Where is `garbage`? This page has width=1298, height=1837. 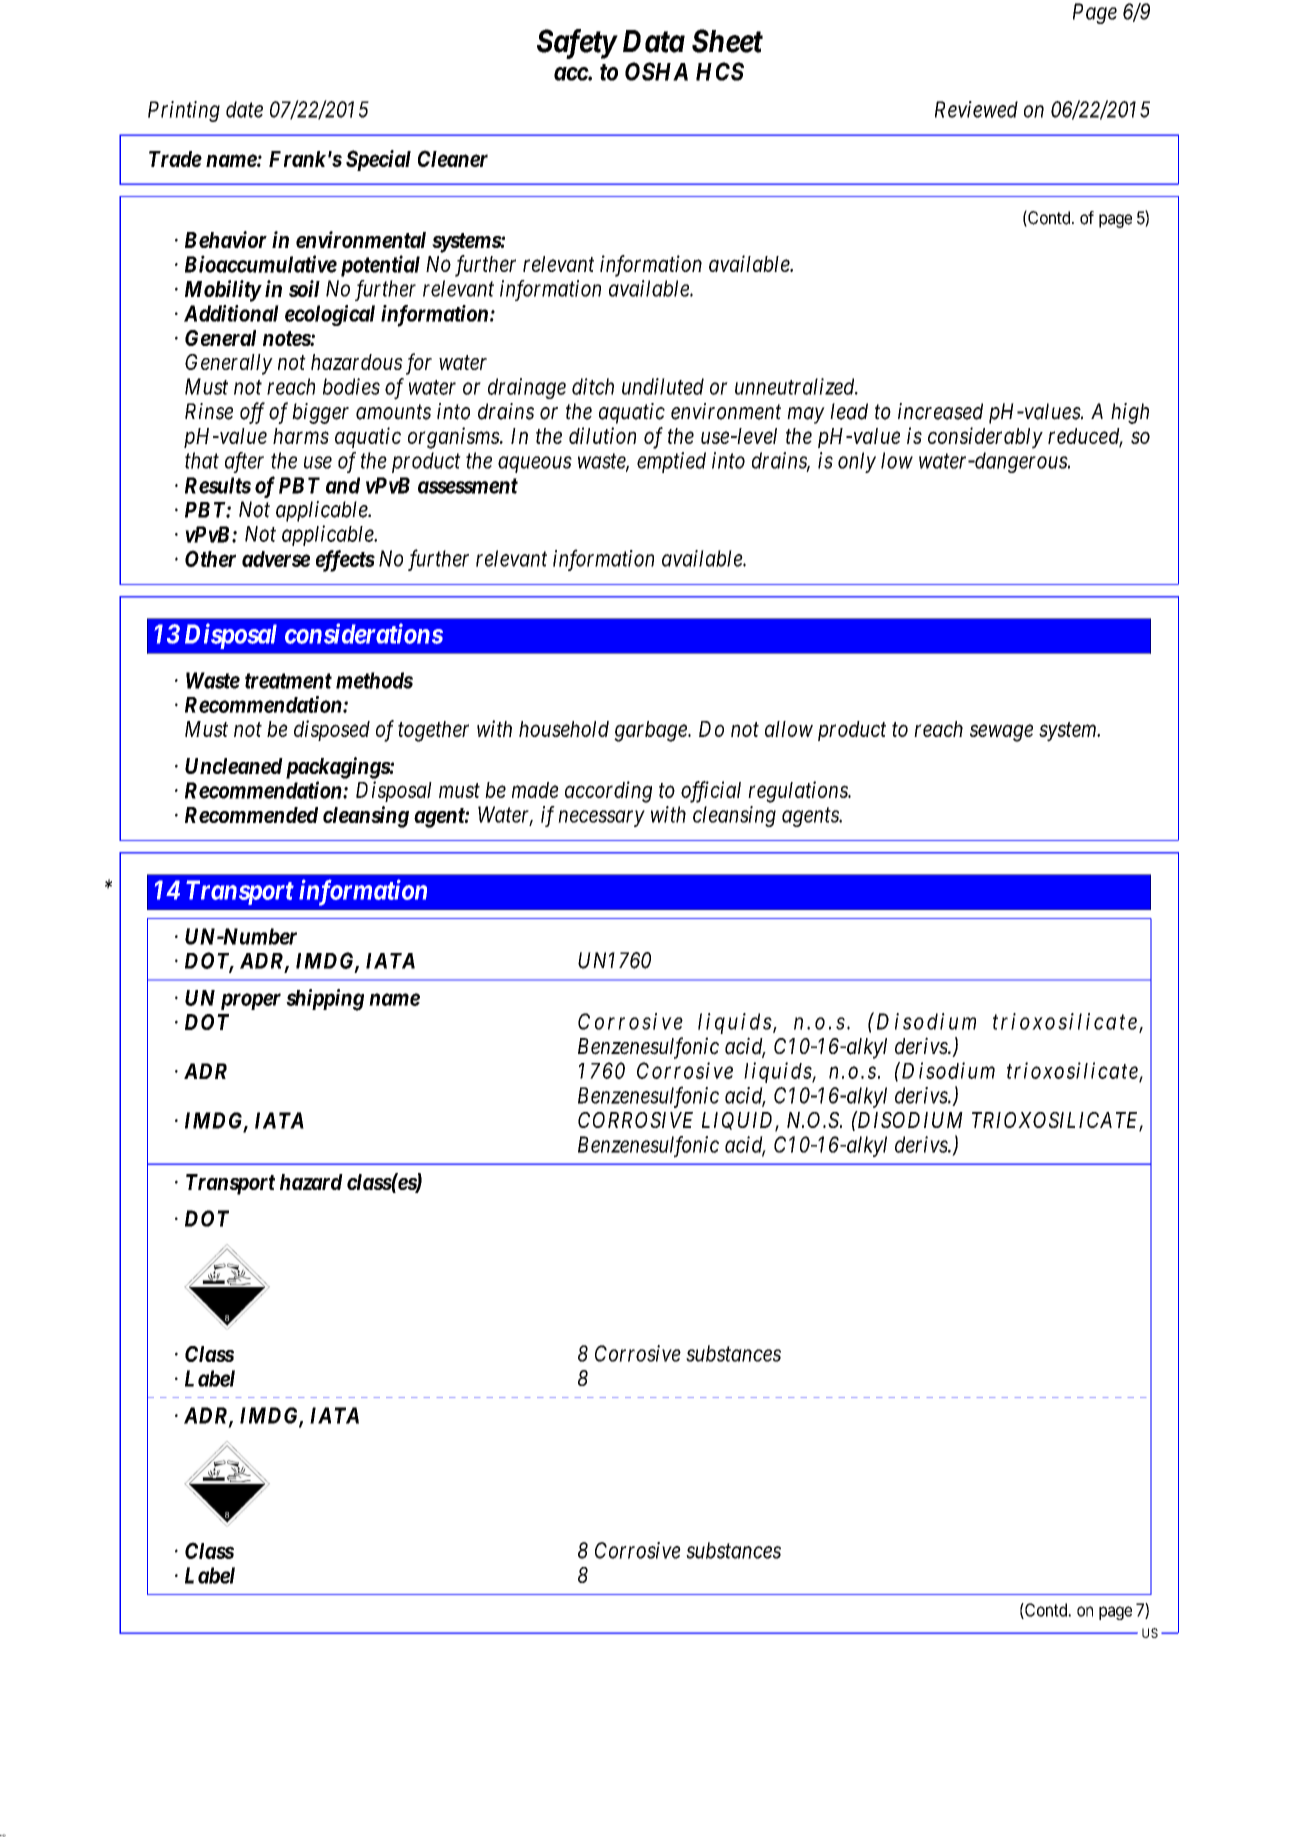
garbage is located at coordinates (651, 731).
